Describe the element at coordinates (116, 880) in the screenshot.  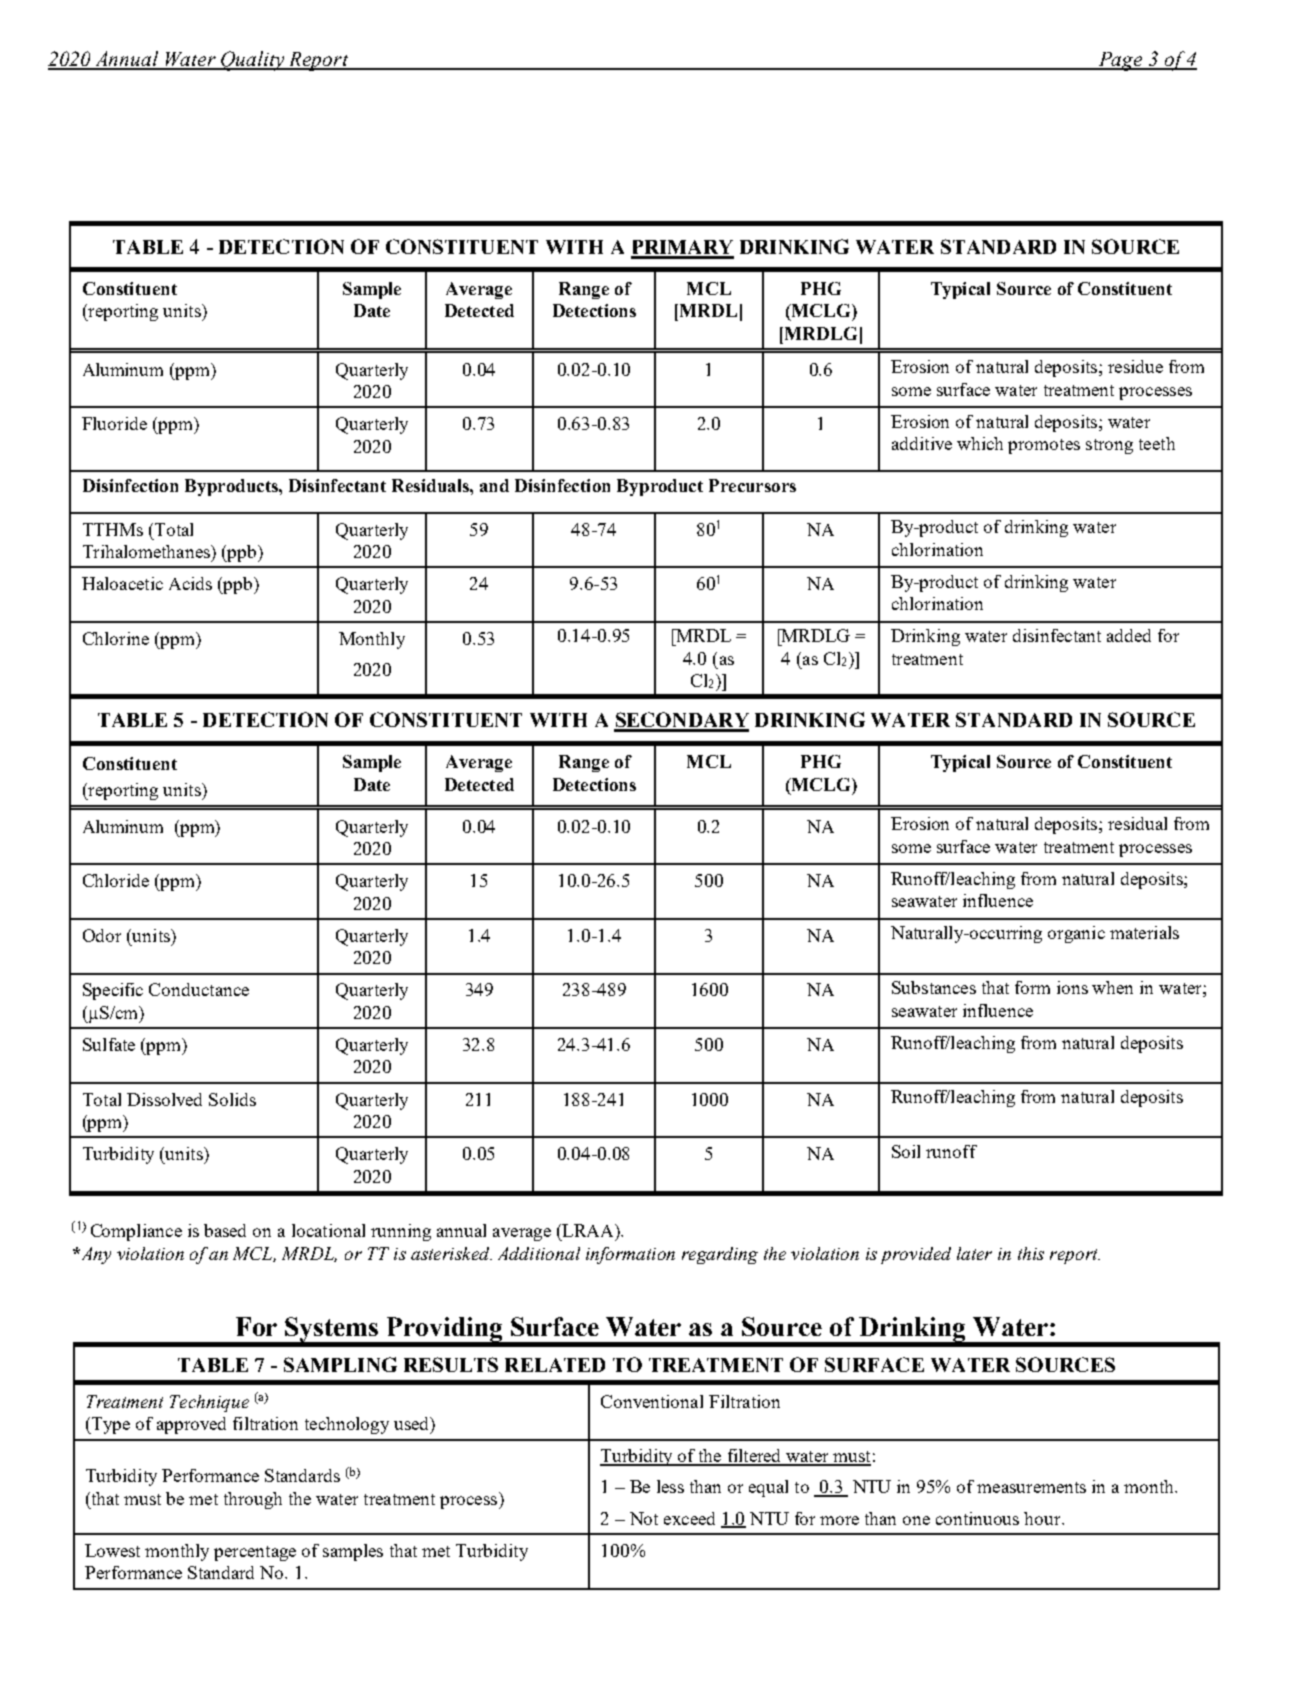
I see `Chloride` at that location.
